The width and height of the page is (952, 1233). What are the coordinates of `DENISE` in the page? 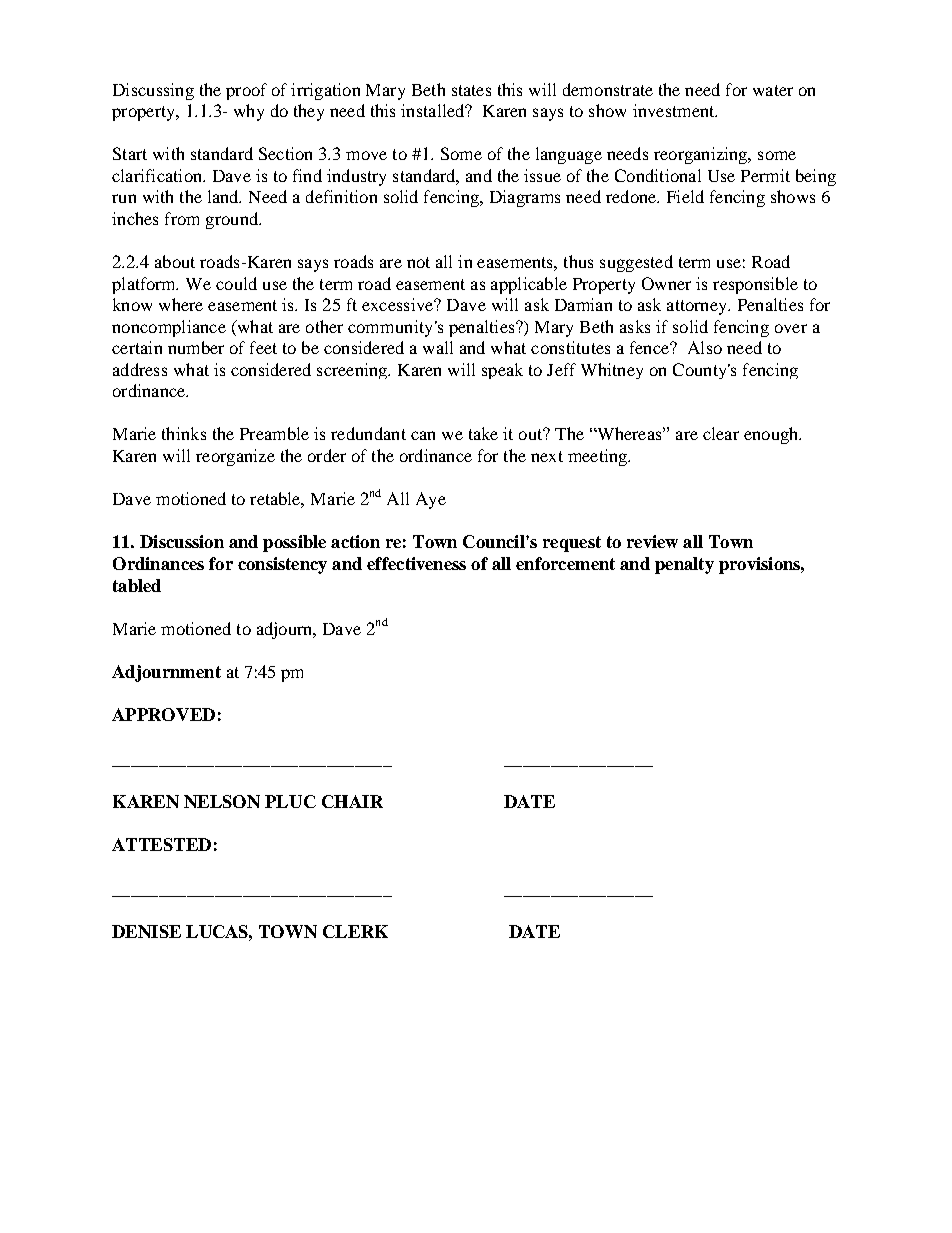 It's located at (146, 931).
